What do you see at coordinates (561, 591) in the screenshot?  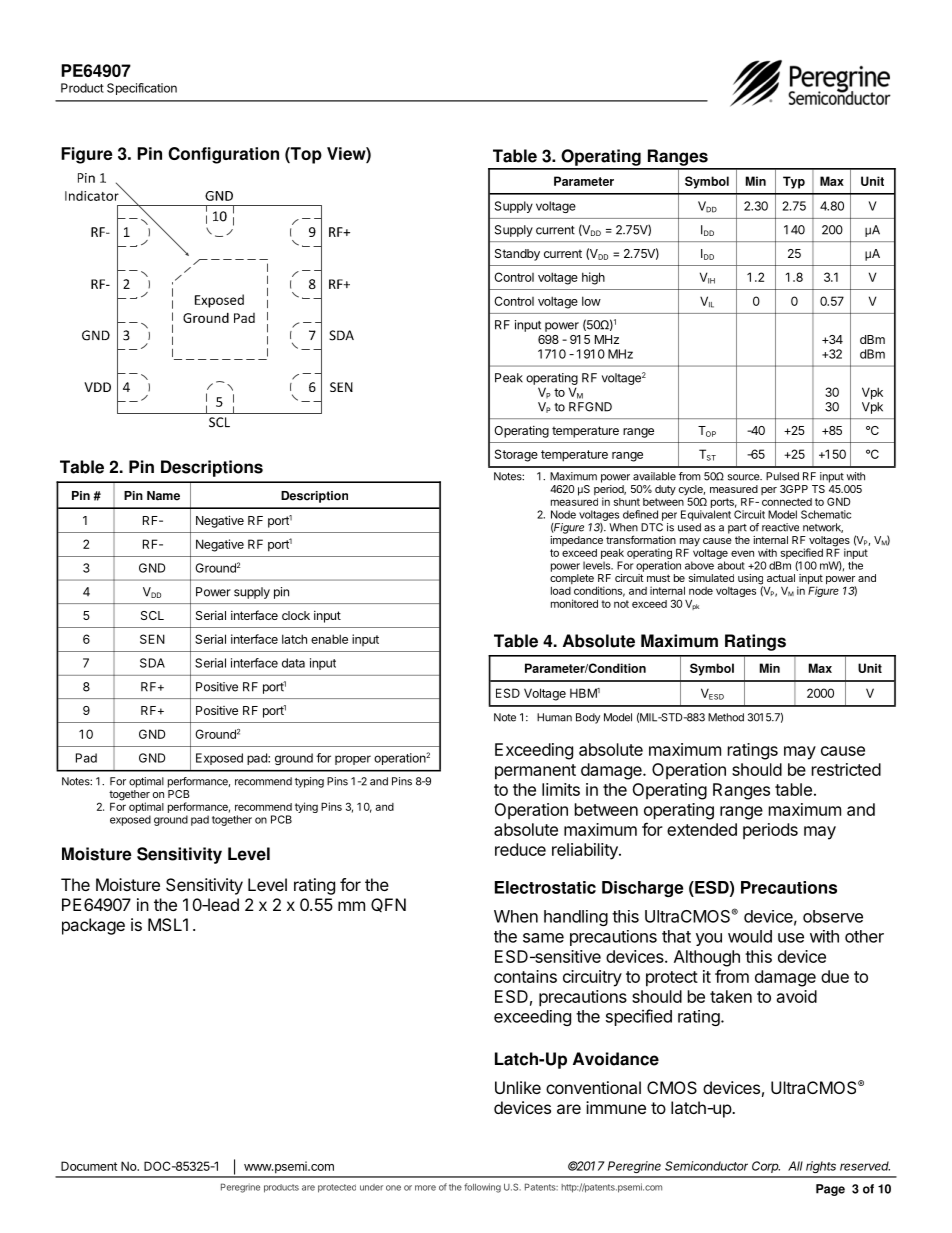 I see `load` at bounding box center [561, 591].
